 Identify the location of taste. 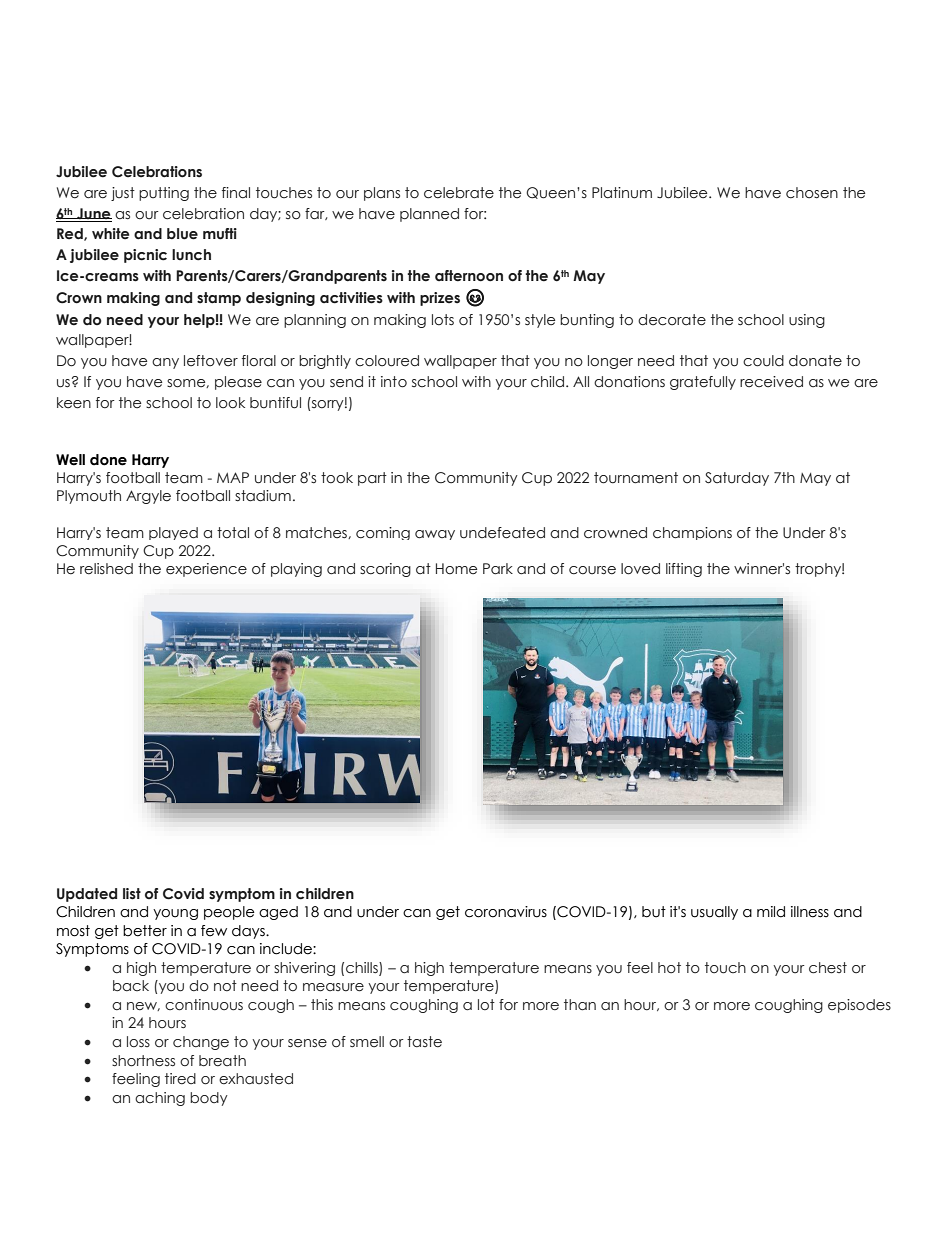
(424, 1042).
